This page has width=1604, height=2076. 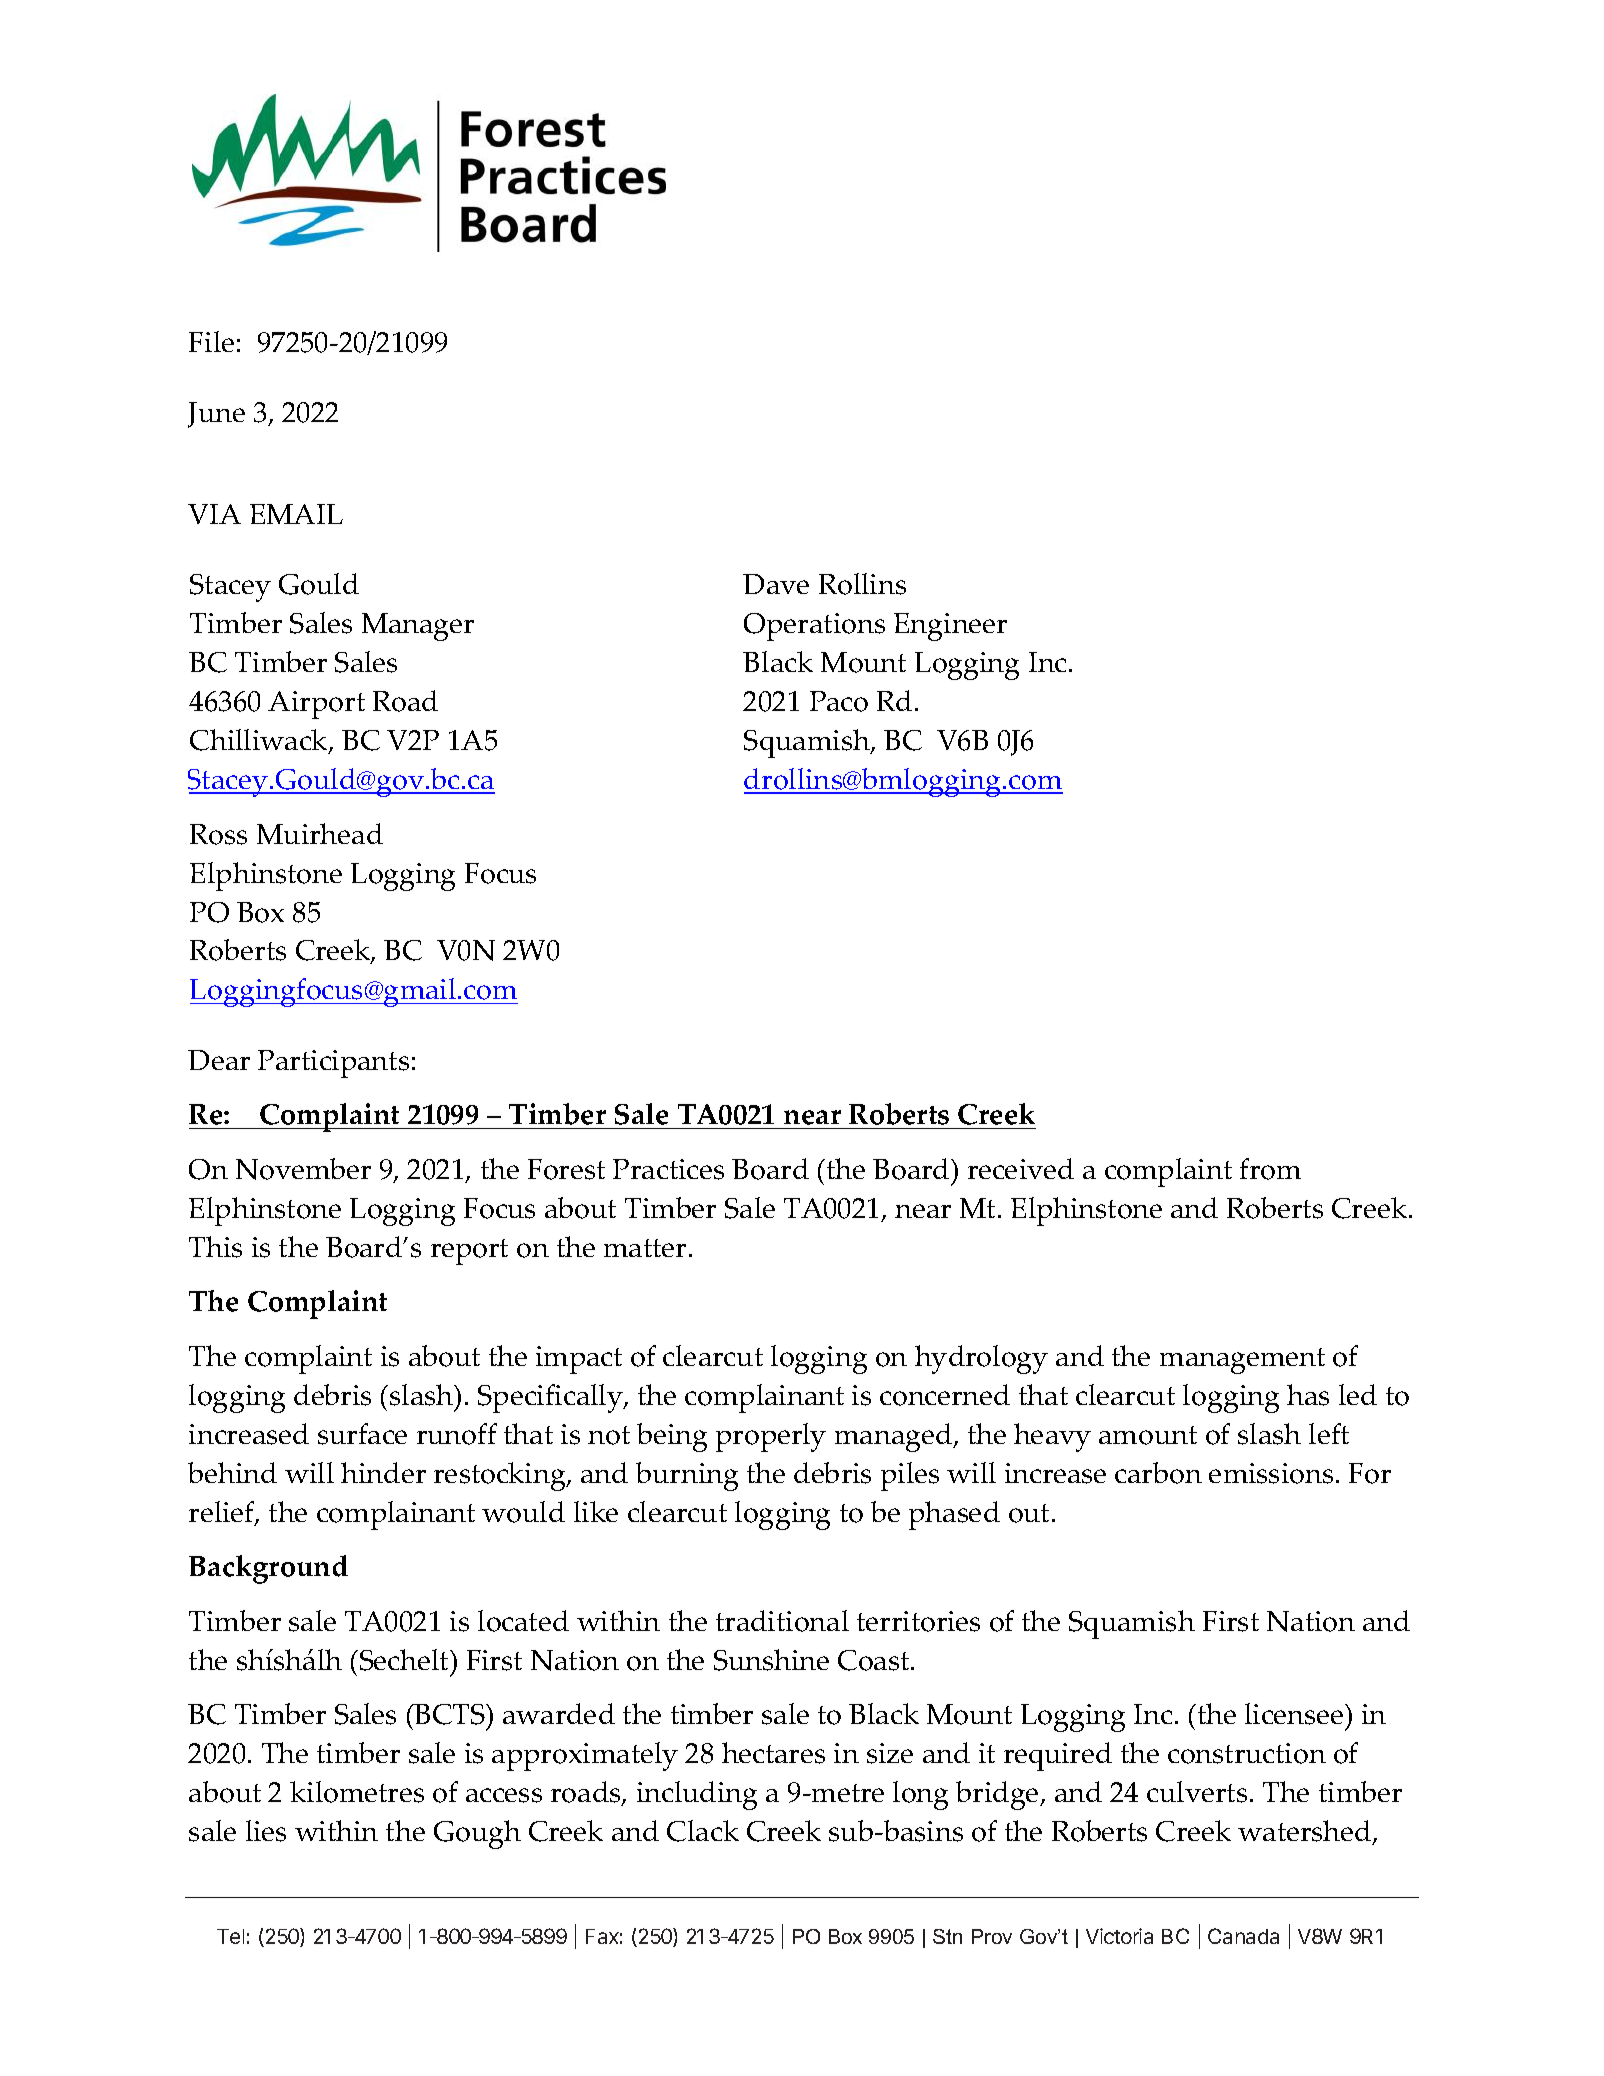 What do you see at coordinates (216, 415) in the page?
I see `June` at bounding box center [216, 415].
